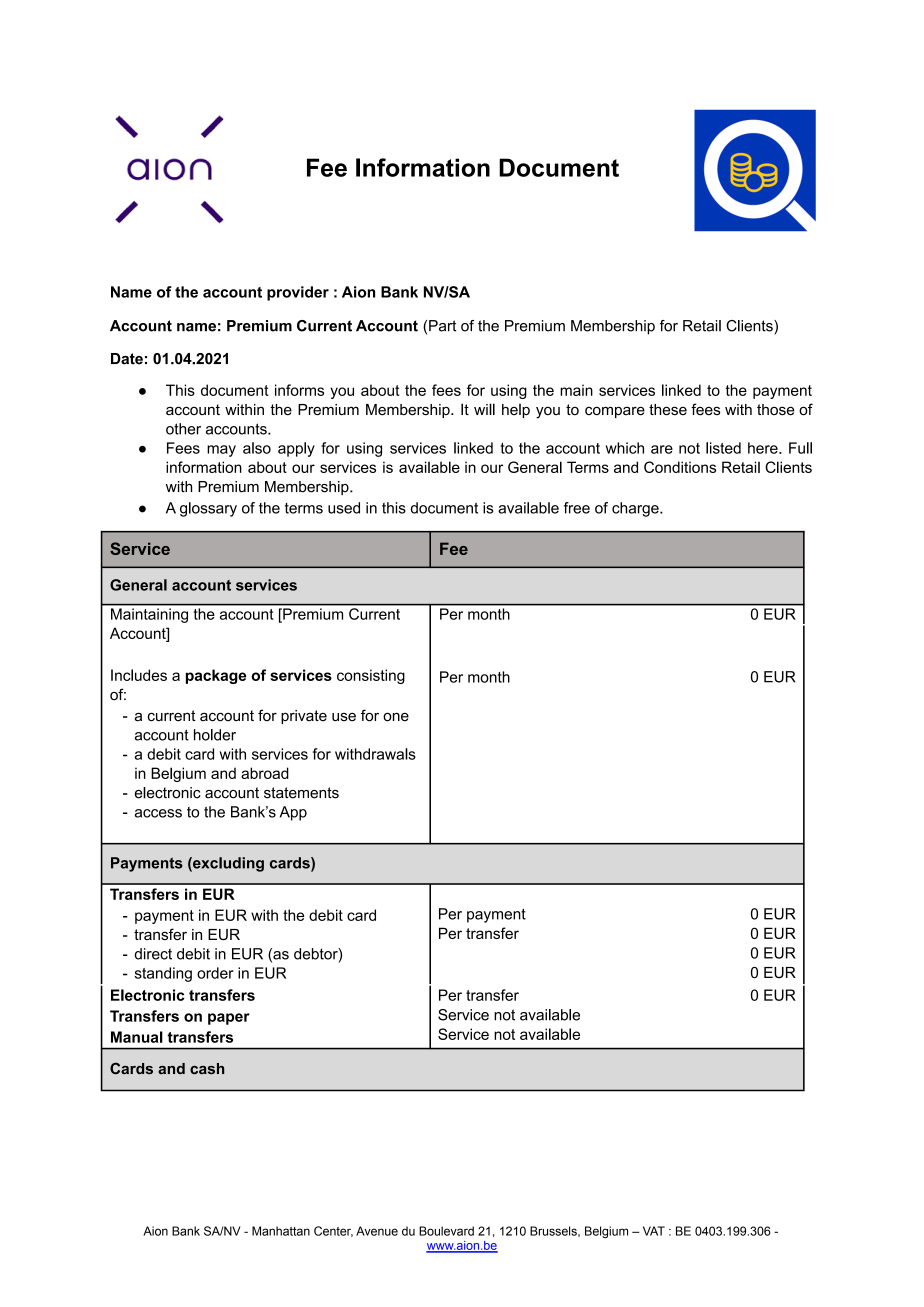  I want to click on package, so click(216, 676).
